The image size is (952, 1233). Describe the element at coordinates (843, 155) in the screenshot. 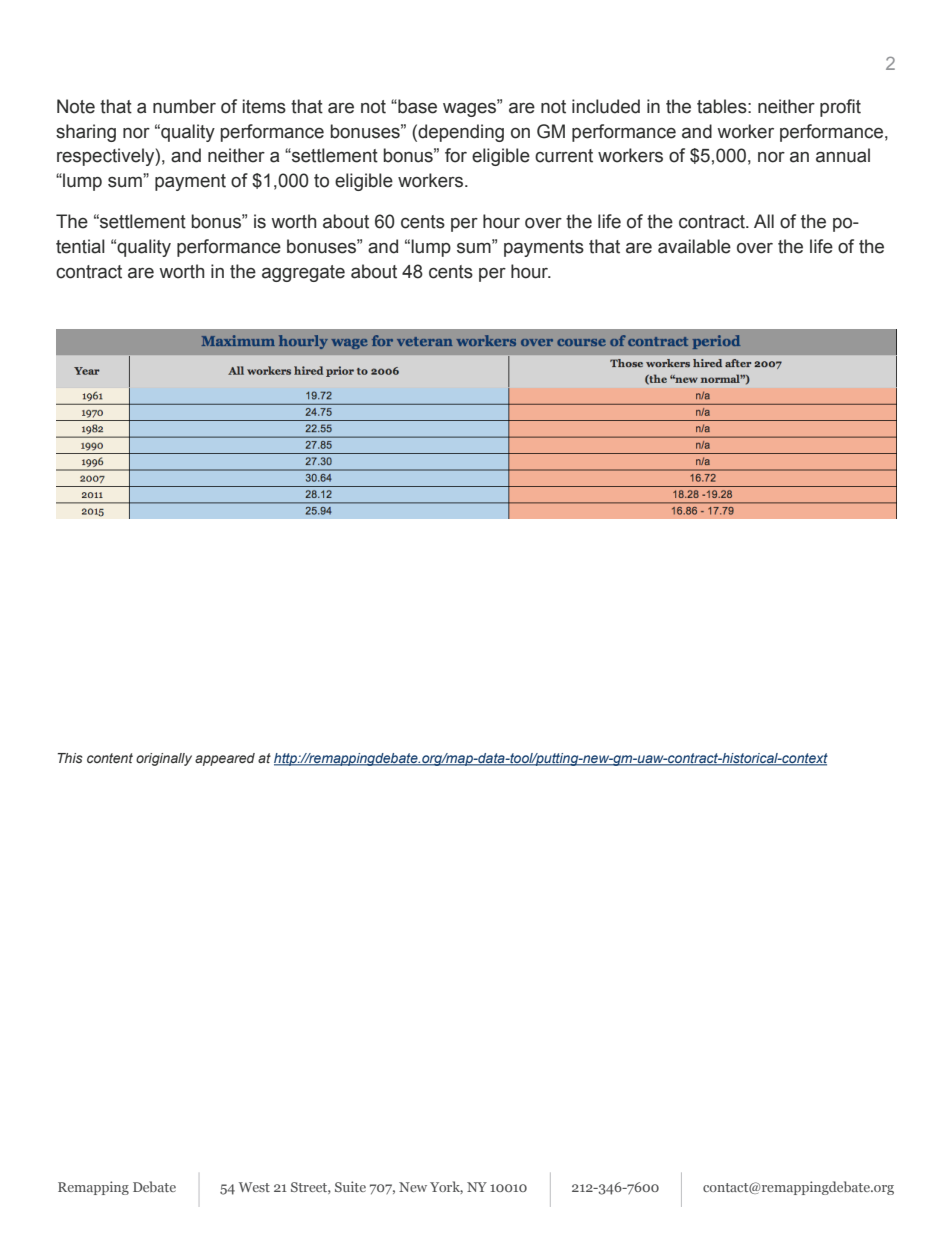

I see `annual` at that location.
